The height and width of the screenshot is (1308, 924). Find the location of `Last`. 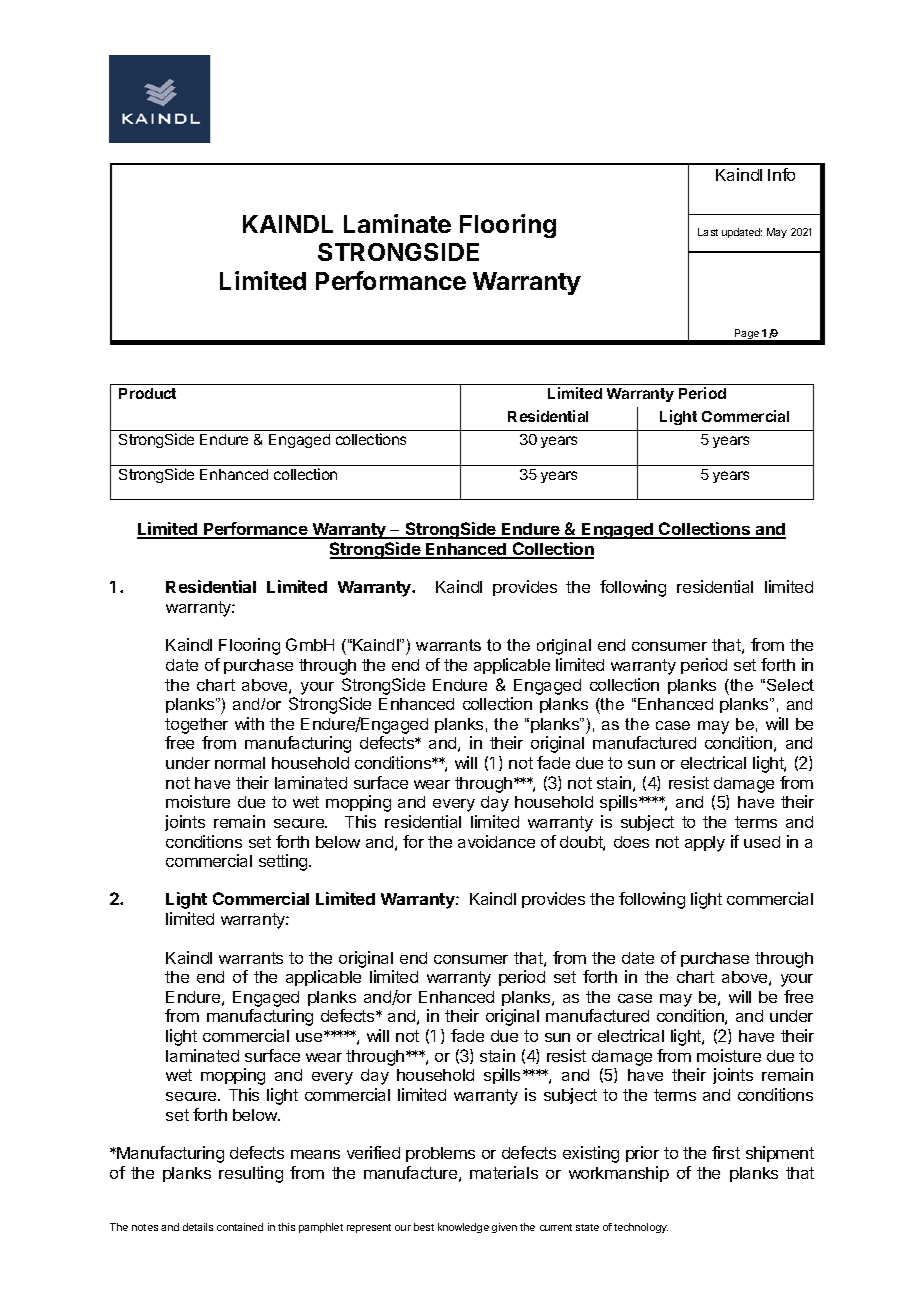

Last is located at coordinates (708, 232).
